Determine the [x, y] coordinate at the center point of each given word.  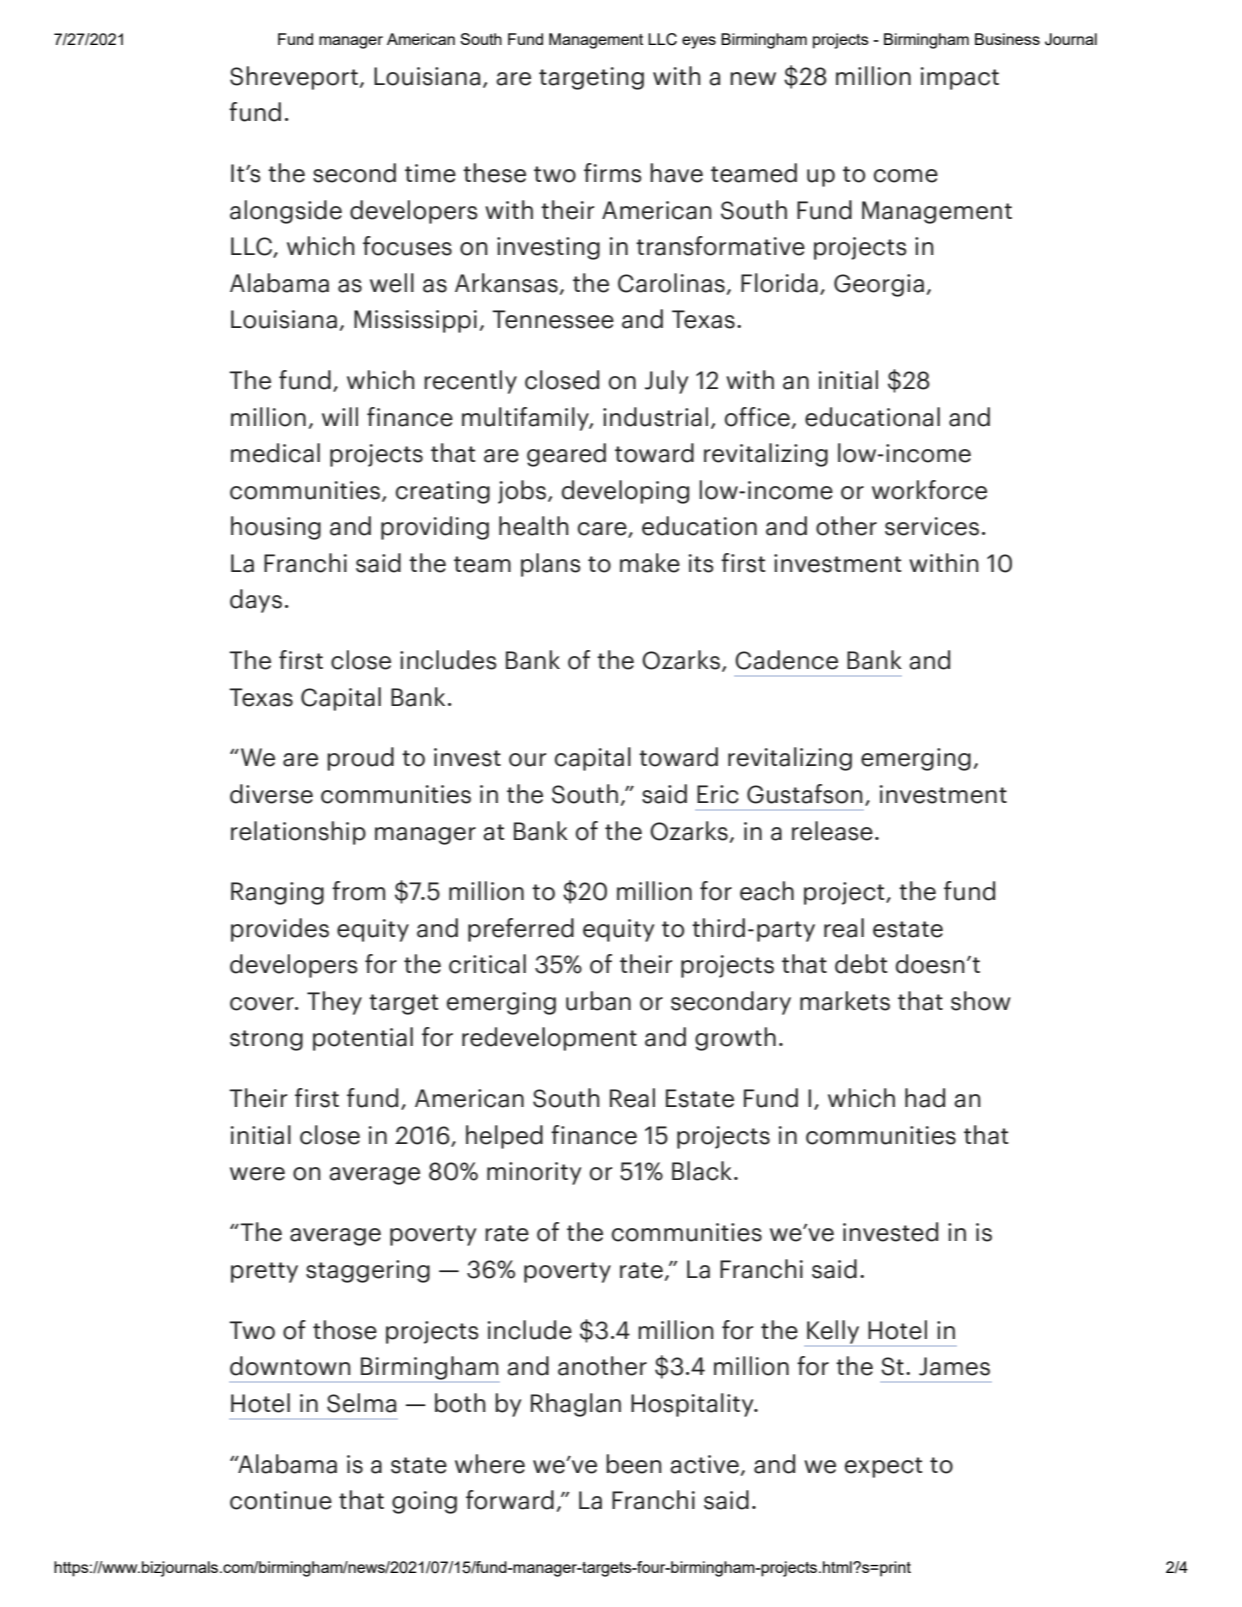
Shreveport [294, 78]
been [634, 1464]
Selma [361, 1403]
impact [960, 78]
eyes [699, 42]
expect [883, 1467]
